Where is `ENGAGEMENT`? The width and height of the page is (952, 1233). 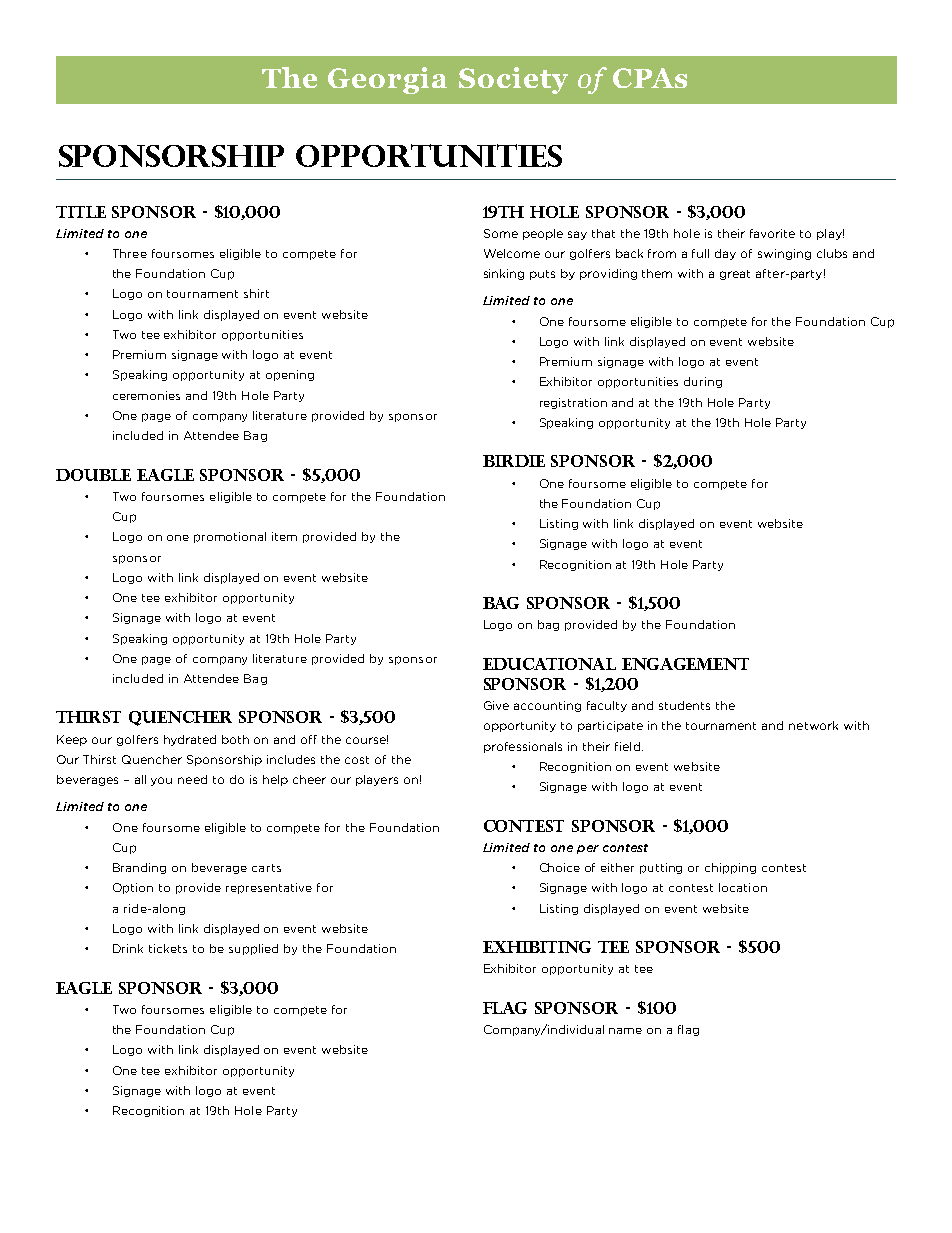
ENGAGEMENT is located at coordinates (685, 664).
